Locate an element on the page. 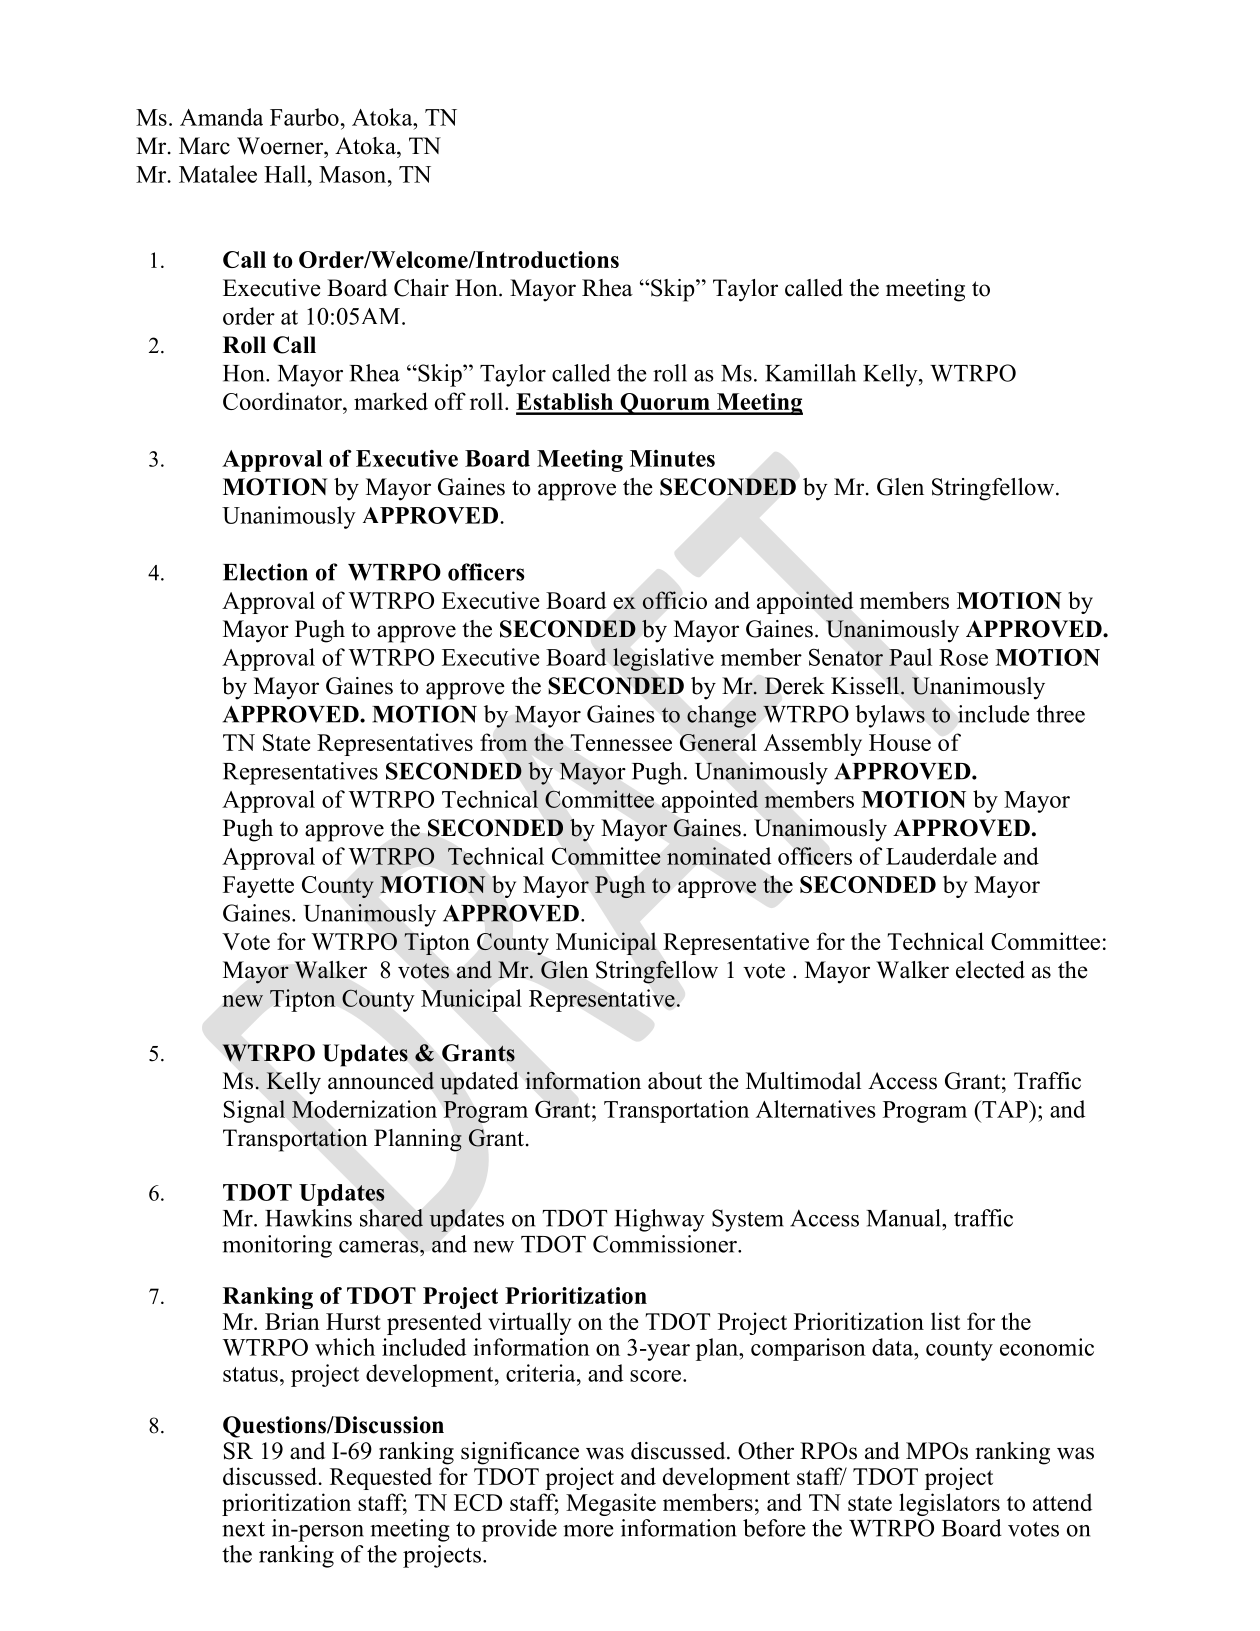 The width and height of the document is (1260, 1631). from is located at coordinates (504, 742).
